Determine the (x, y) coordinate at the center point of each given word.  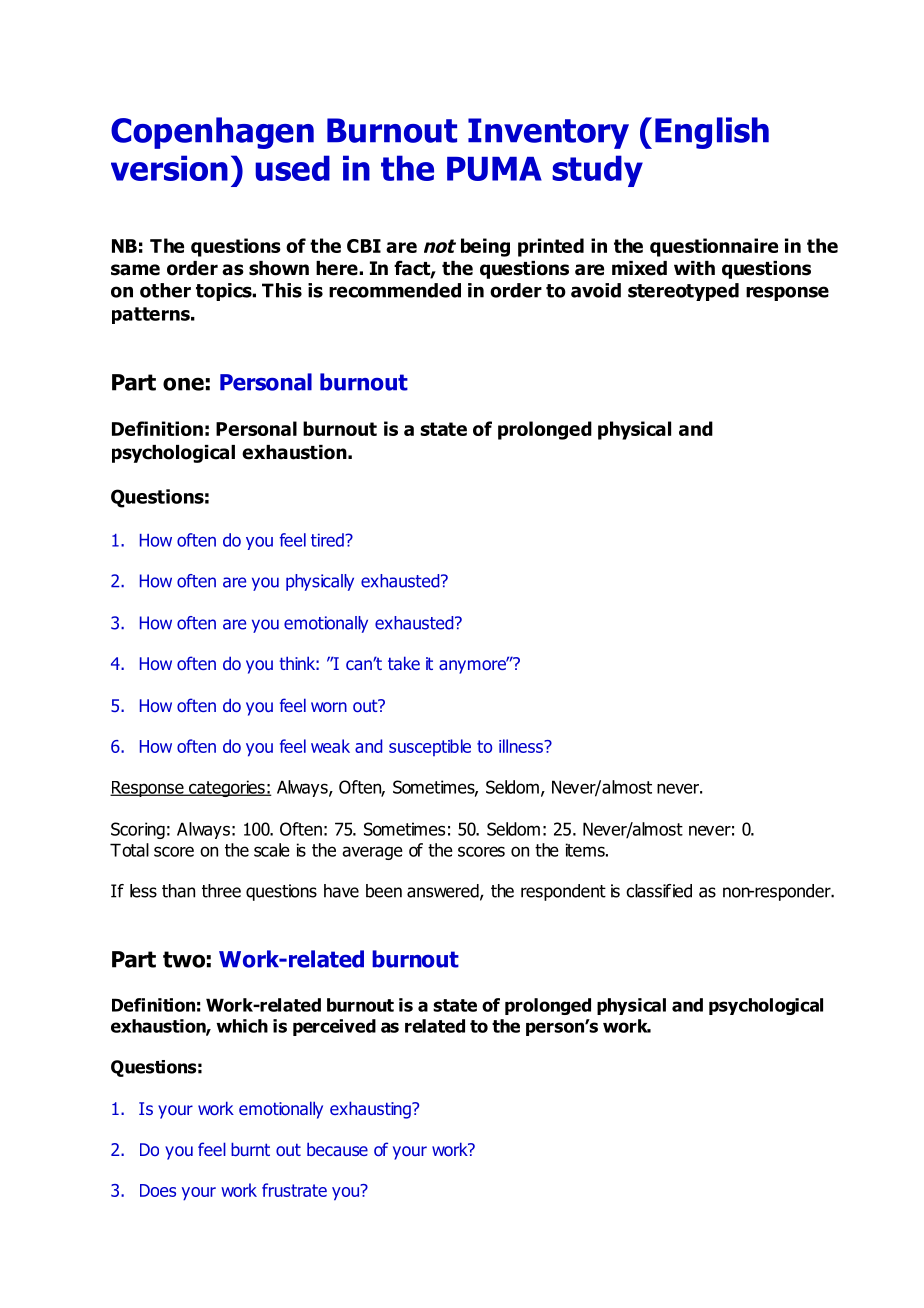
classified (659, 891)
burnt (250, 1149)
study (597, 171)
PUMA (494, 169)
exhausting (371, 1110)
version (169, 168)
